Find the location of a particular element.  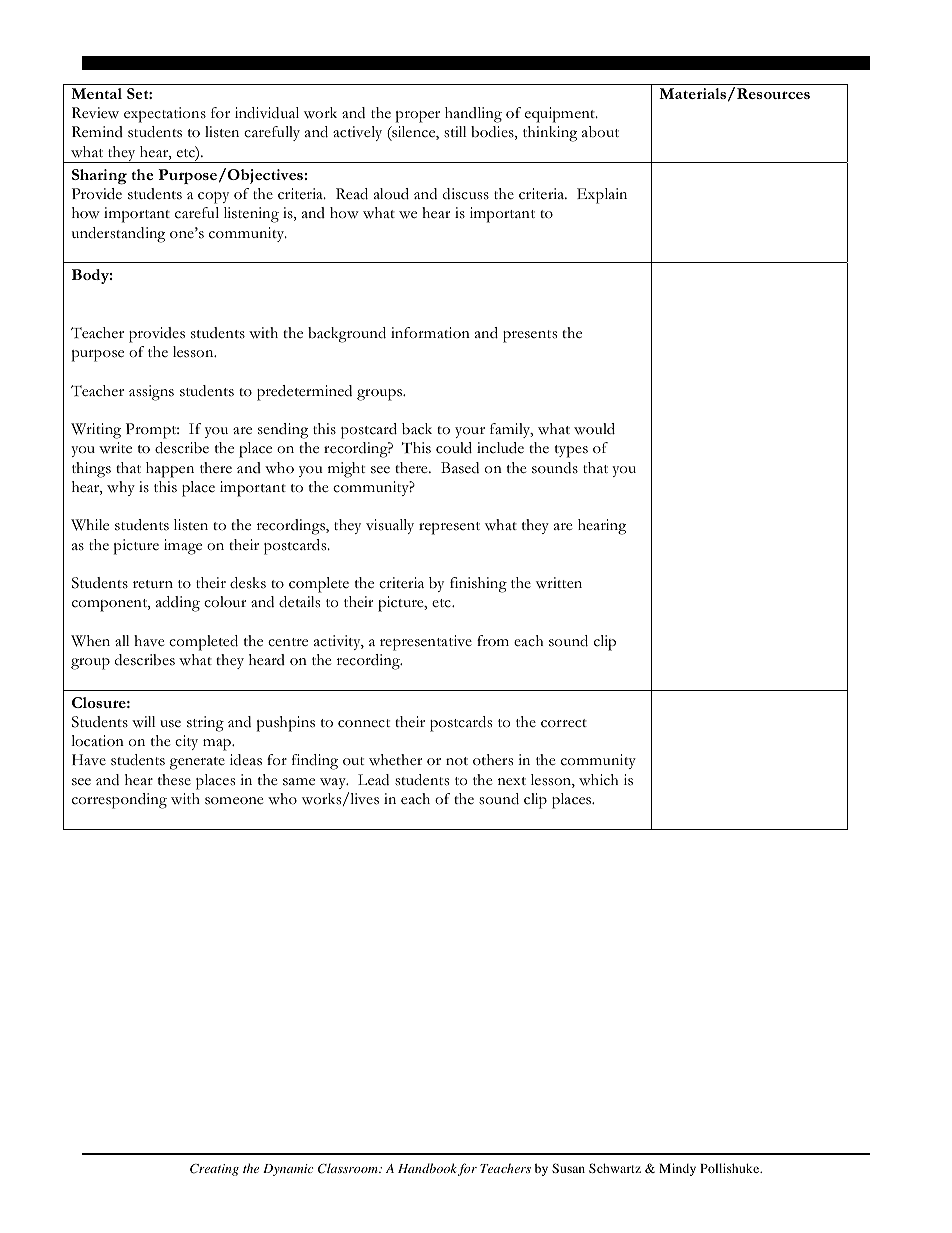

would is located at coordinates (594, 429).
